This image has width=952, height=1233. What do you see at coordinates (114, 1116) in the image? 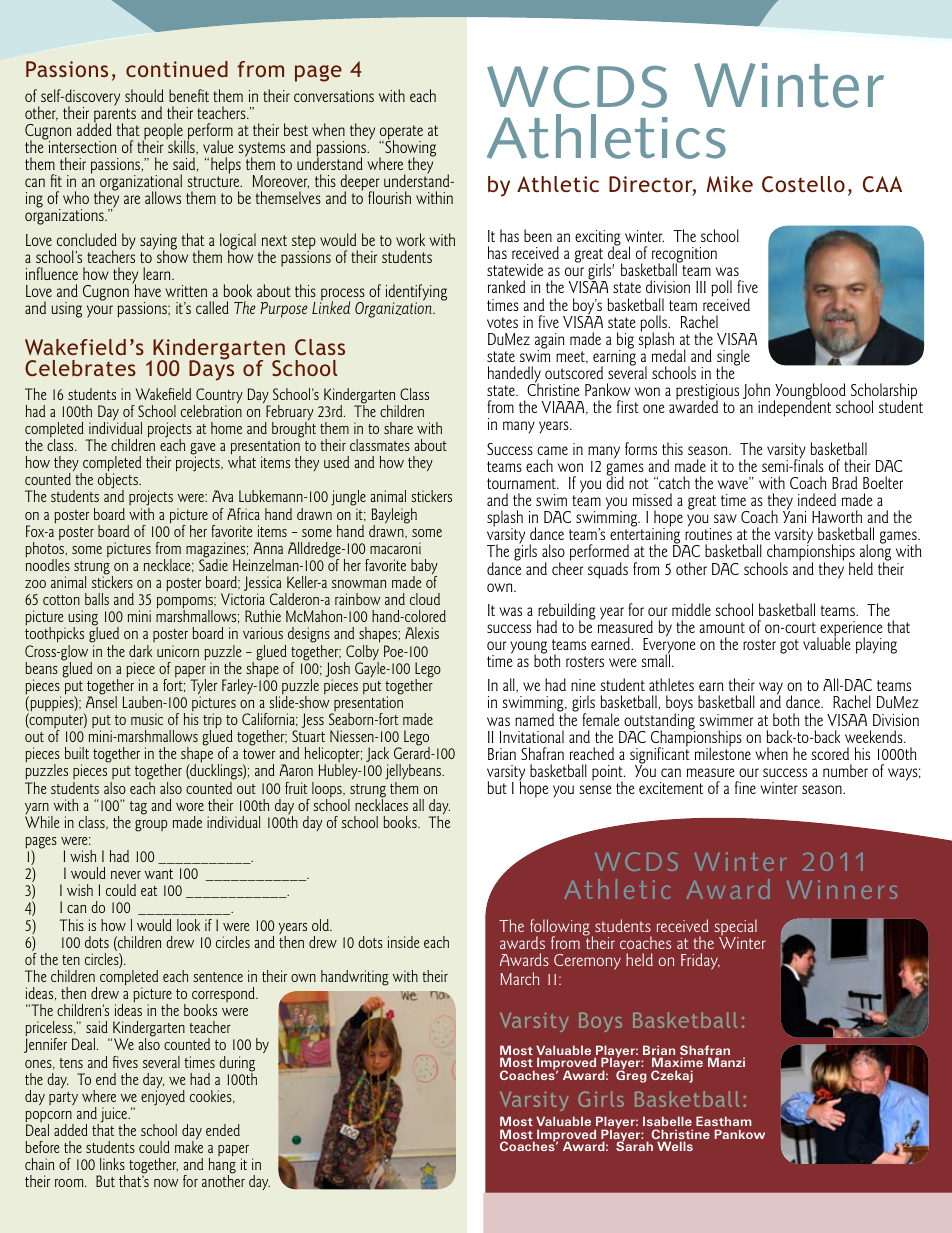
I see `juice` at bounding box center [114, 1116].
